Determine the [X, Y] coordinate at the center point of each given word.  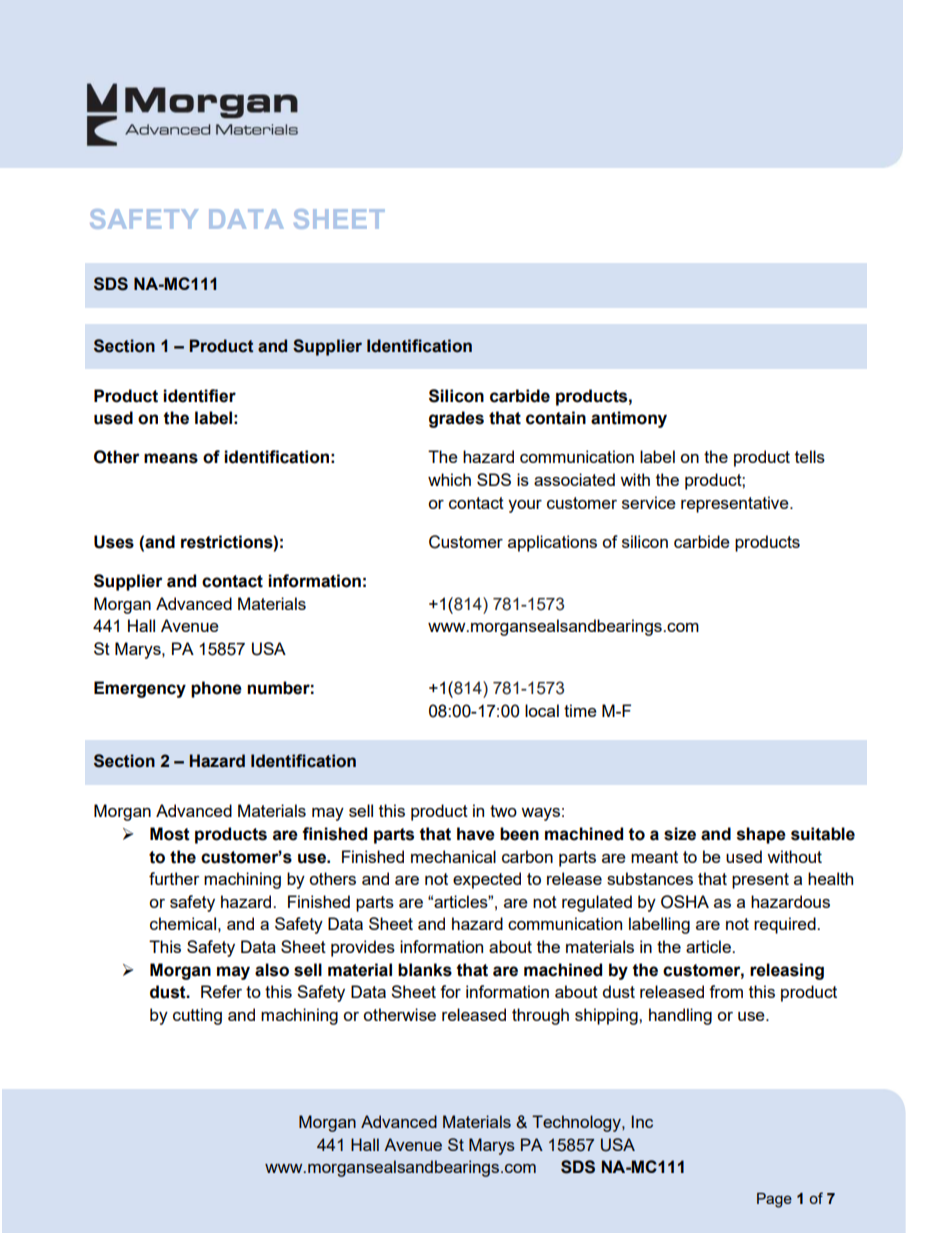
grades [456, 419]
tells [810, 456]
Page [774, 1200]
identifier [199, 396]
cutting [197, 1016]
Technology [577, 1123]
